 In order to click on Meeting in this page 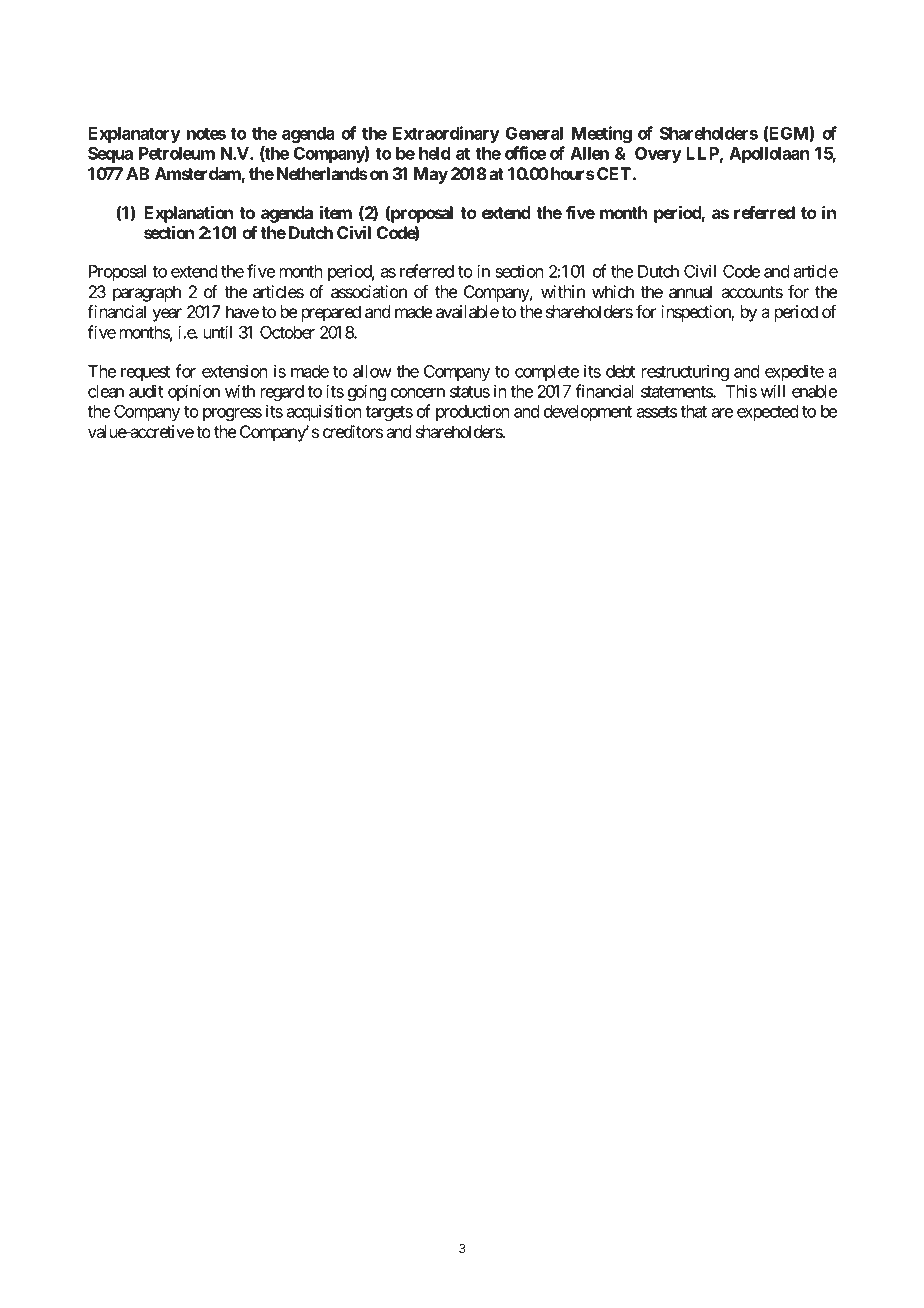, I will do `click(602, 134)`.
